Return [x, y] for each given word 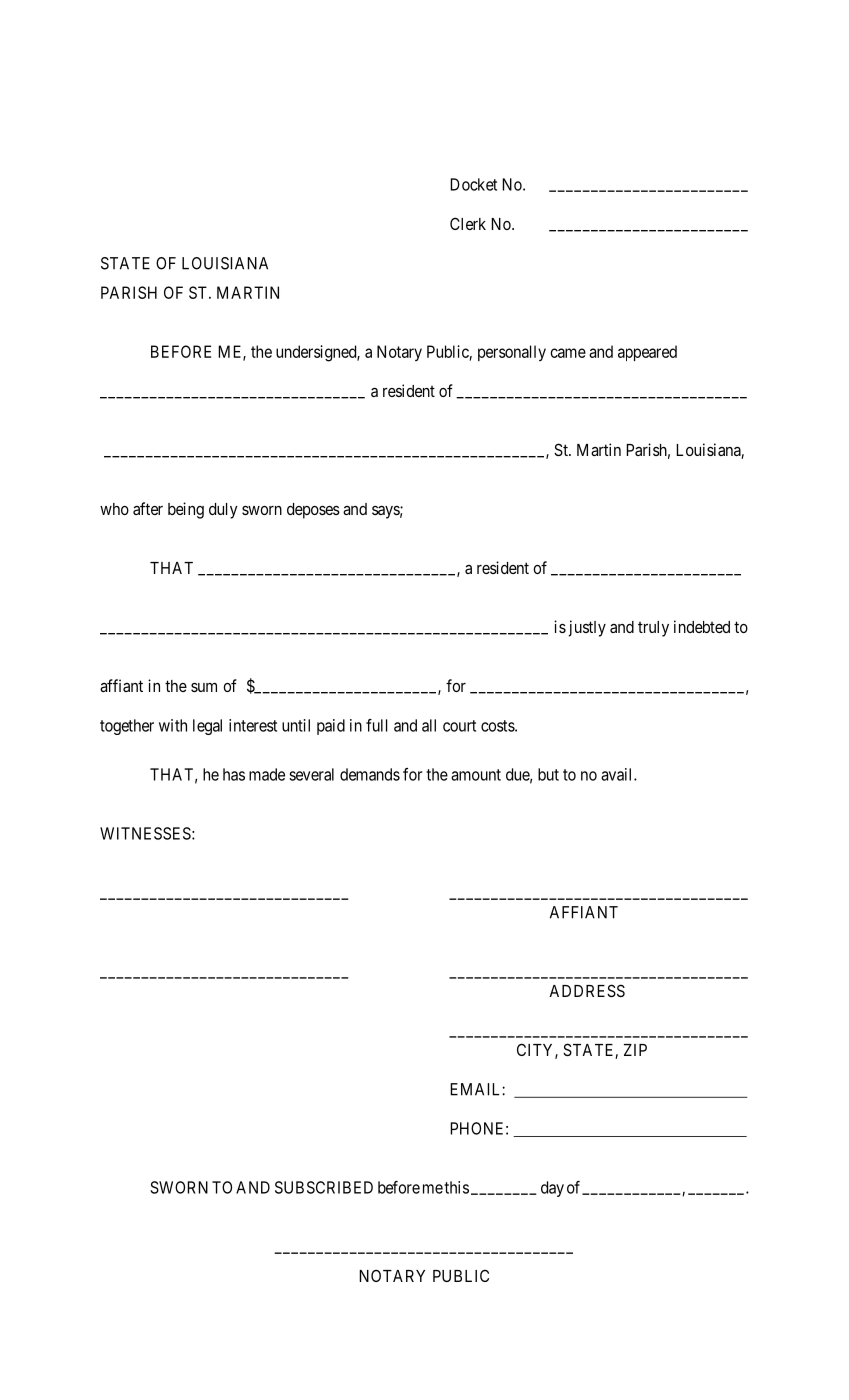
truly [653, 629]
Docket [473, 184]
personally [512, 353]
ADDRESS [587, 990]
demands [370, 774]
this [456, 1187]
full [376, 725]
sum [204, 687]
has [234, 774]
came [568, 353]
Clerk [468, 223]
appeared [647, 353]
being [186, 510]
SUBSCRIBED [324, 1187]
